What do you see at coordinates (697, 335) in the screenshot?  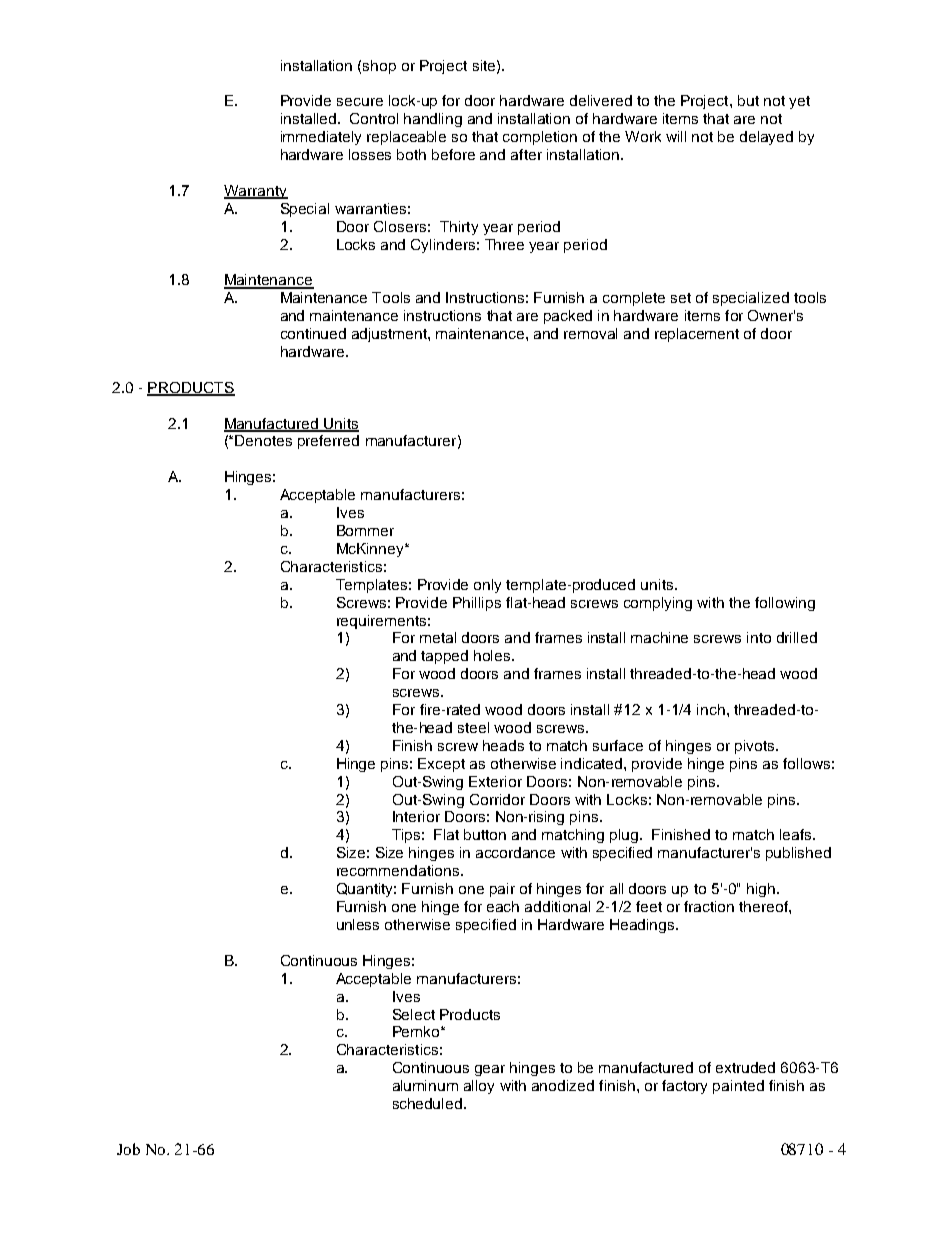 I see `replacement` at bounding box center [697, 335].
